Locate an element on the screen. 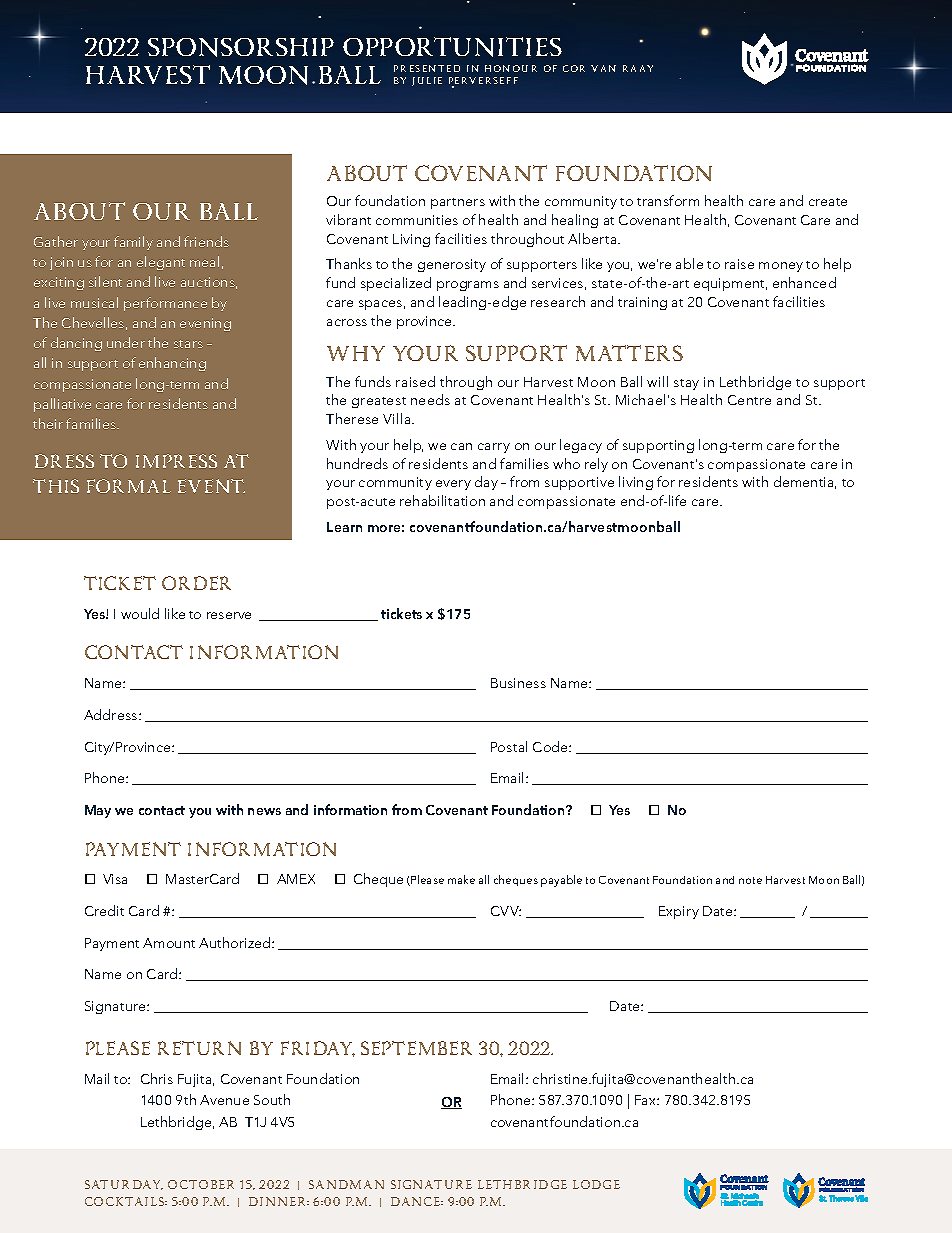 The width and height of the screenshot is (952, 1233). OPPORTUNITIES is located at coordinates (452, 47).
